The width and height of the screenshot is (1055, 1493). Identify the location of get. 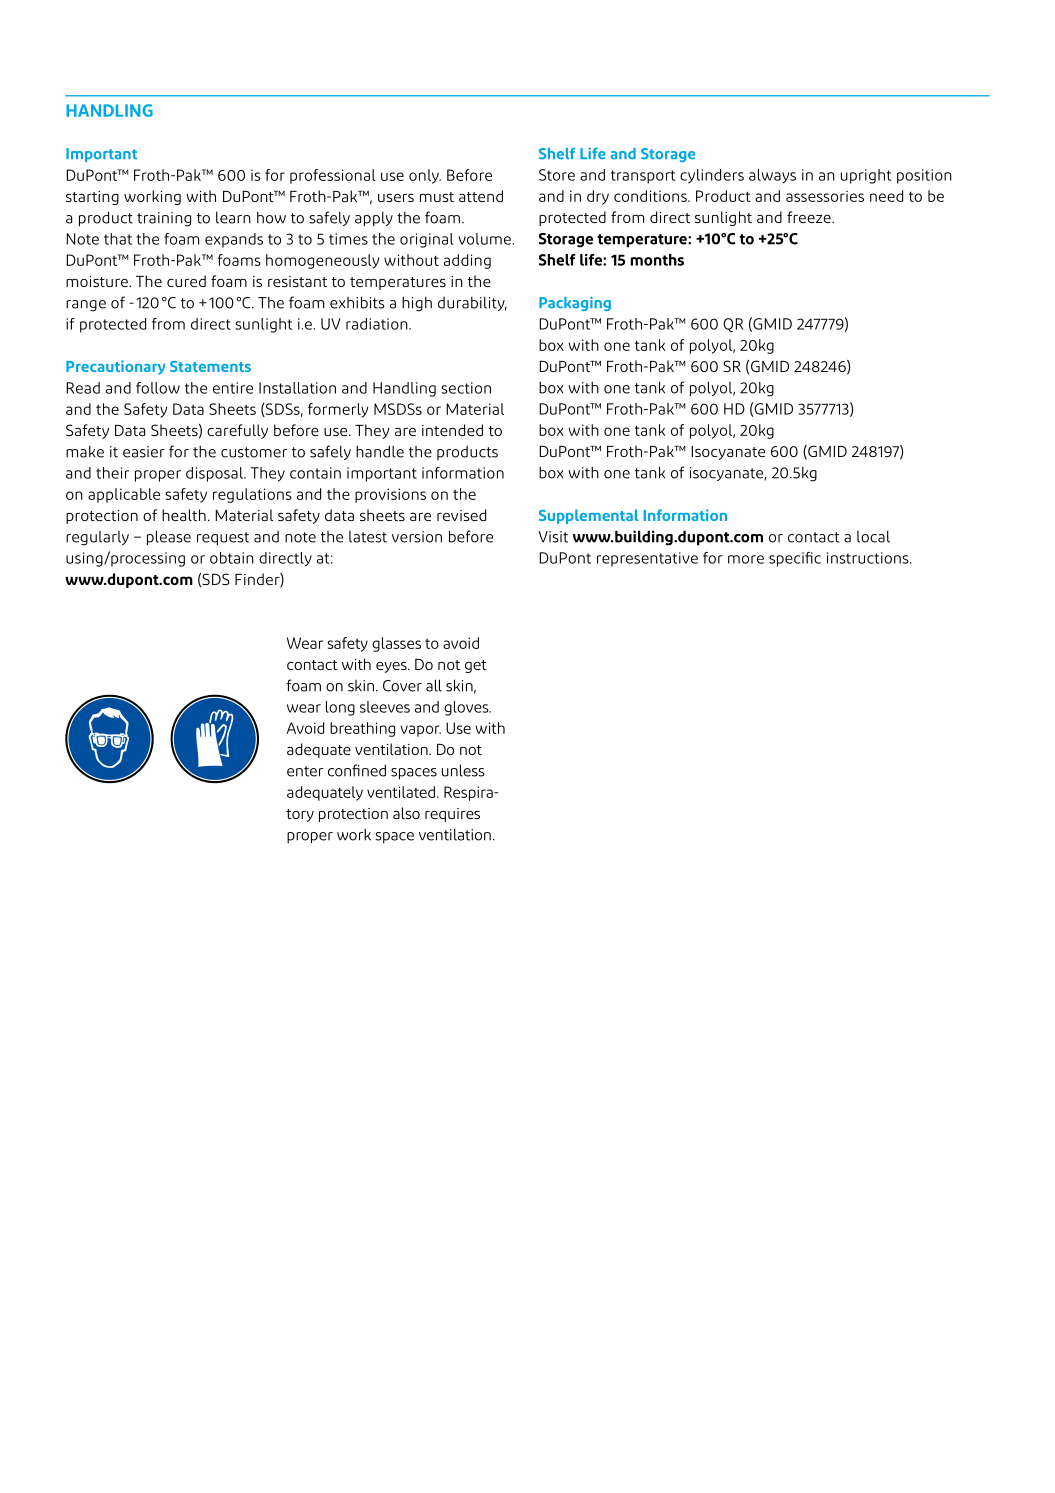
(476, 666).
